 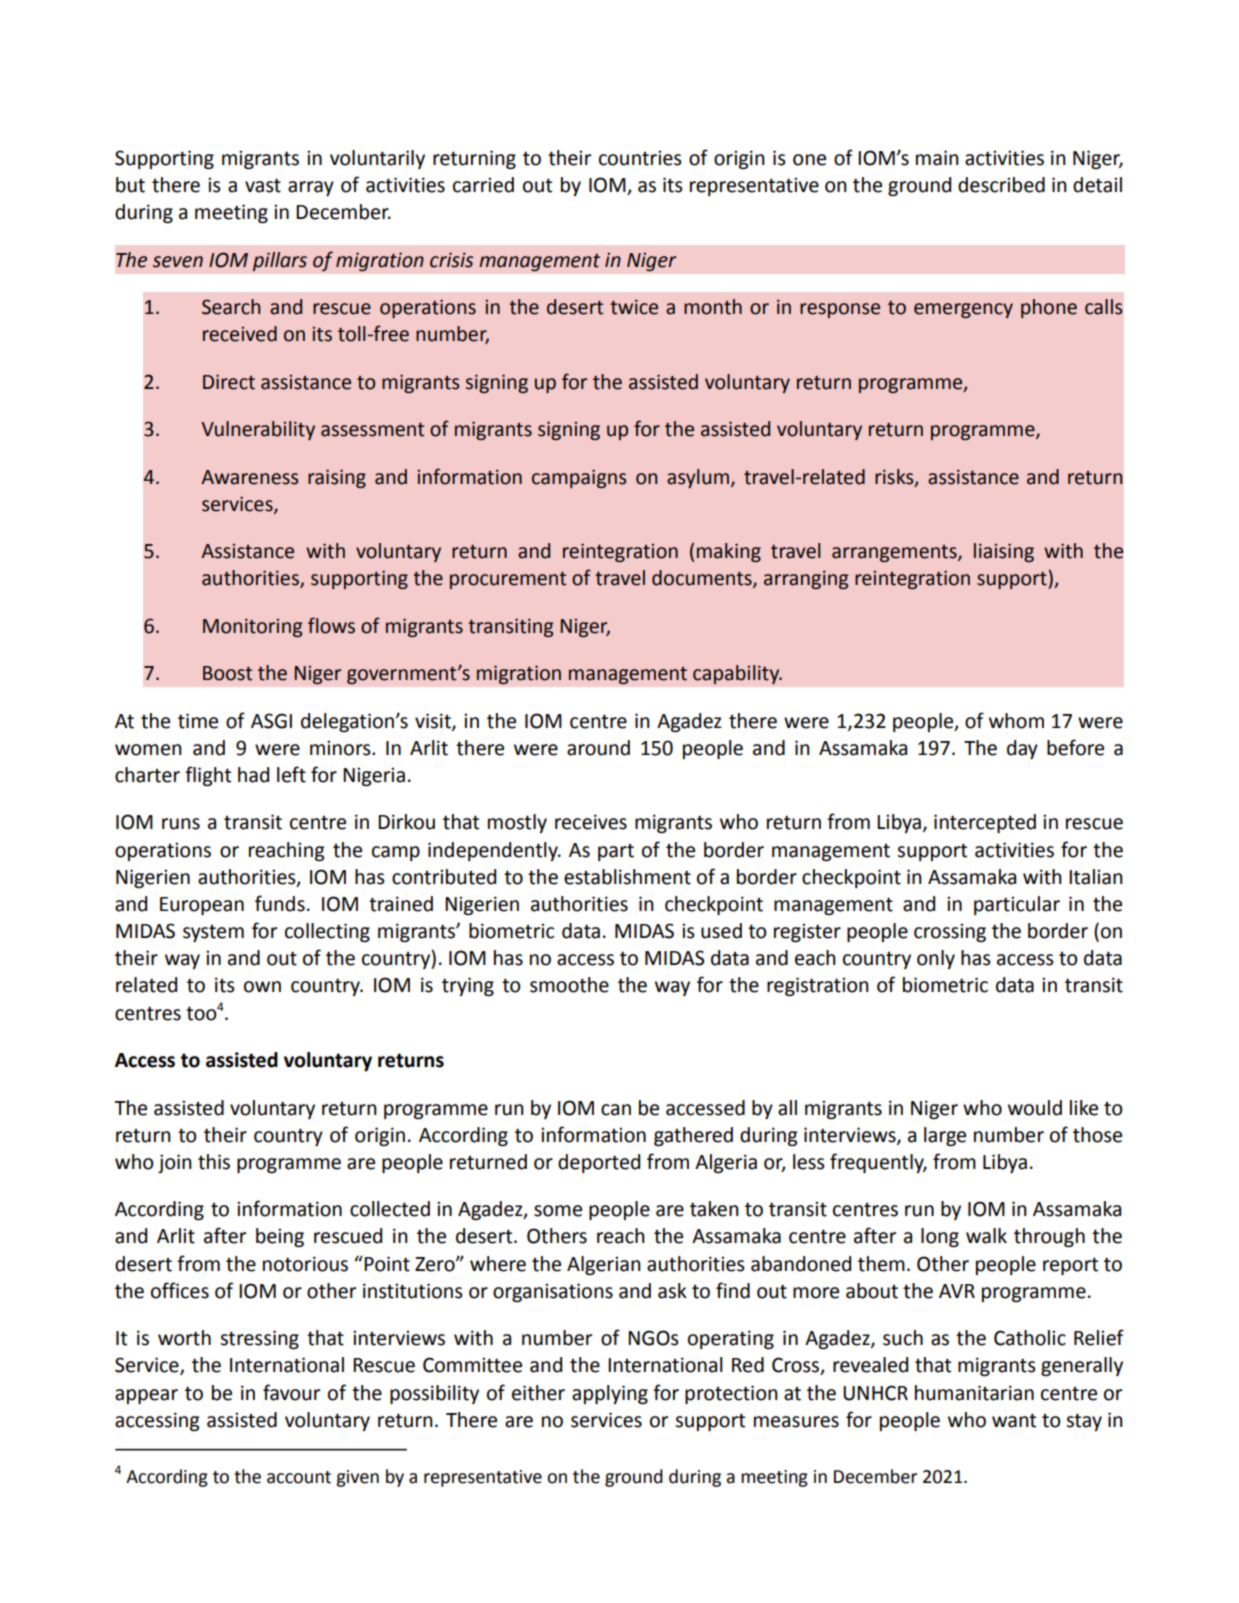 What do you see at coordinates (610, 1394) in the screenshot?
I see `applying` at bounding box center [610, 1394].
